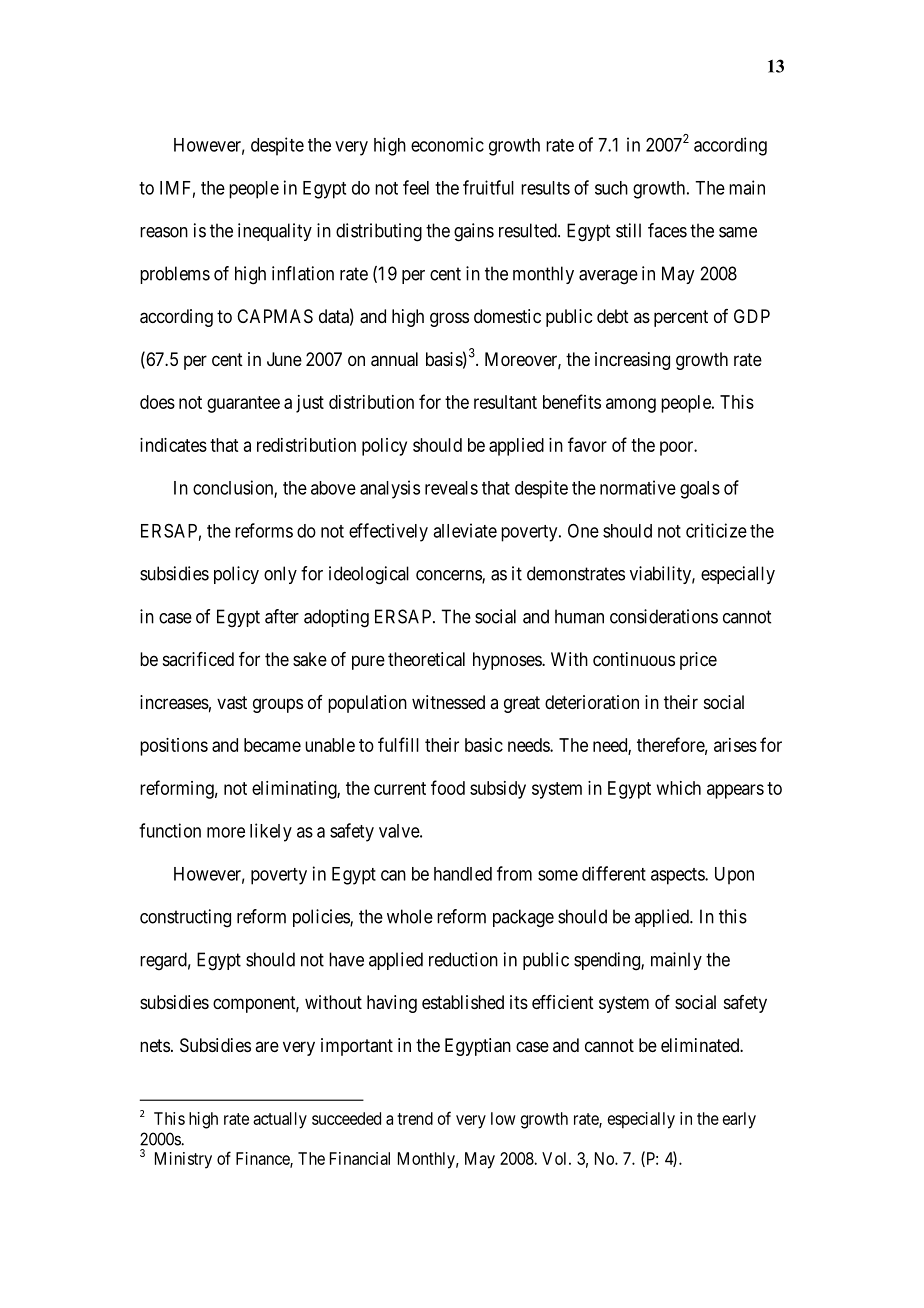  Describe the element at coordinates (263, 1159) in the page. I see `Finance` at that location.
